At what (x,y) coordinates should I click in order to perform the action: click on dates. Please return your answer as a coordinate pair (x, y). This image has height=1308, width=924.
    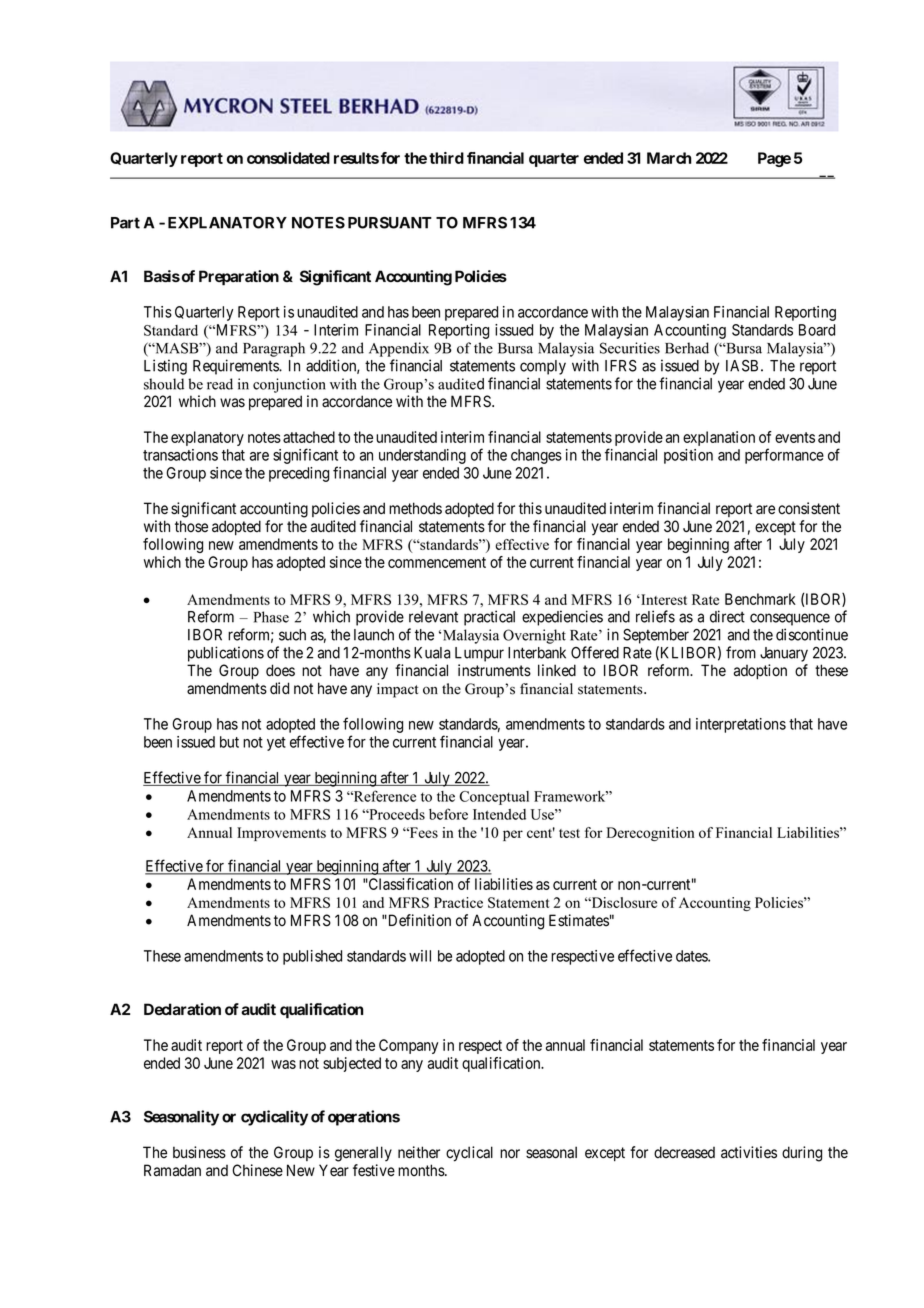
    Looking at the image, I should click on (692, 956).
